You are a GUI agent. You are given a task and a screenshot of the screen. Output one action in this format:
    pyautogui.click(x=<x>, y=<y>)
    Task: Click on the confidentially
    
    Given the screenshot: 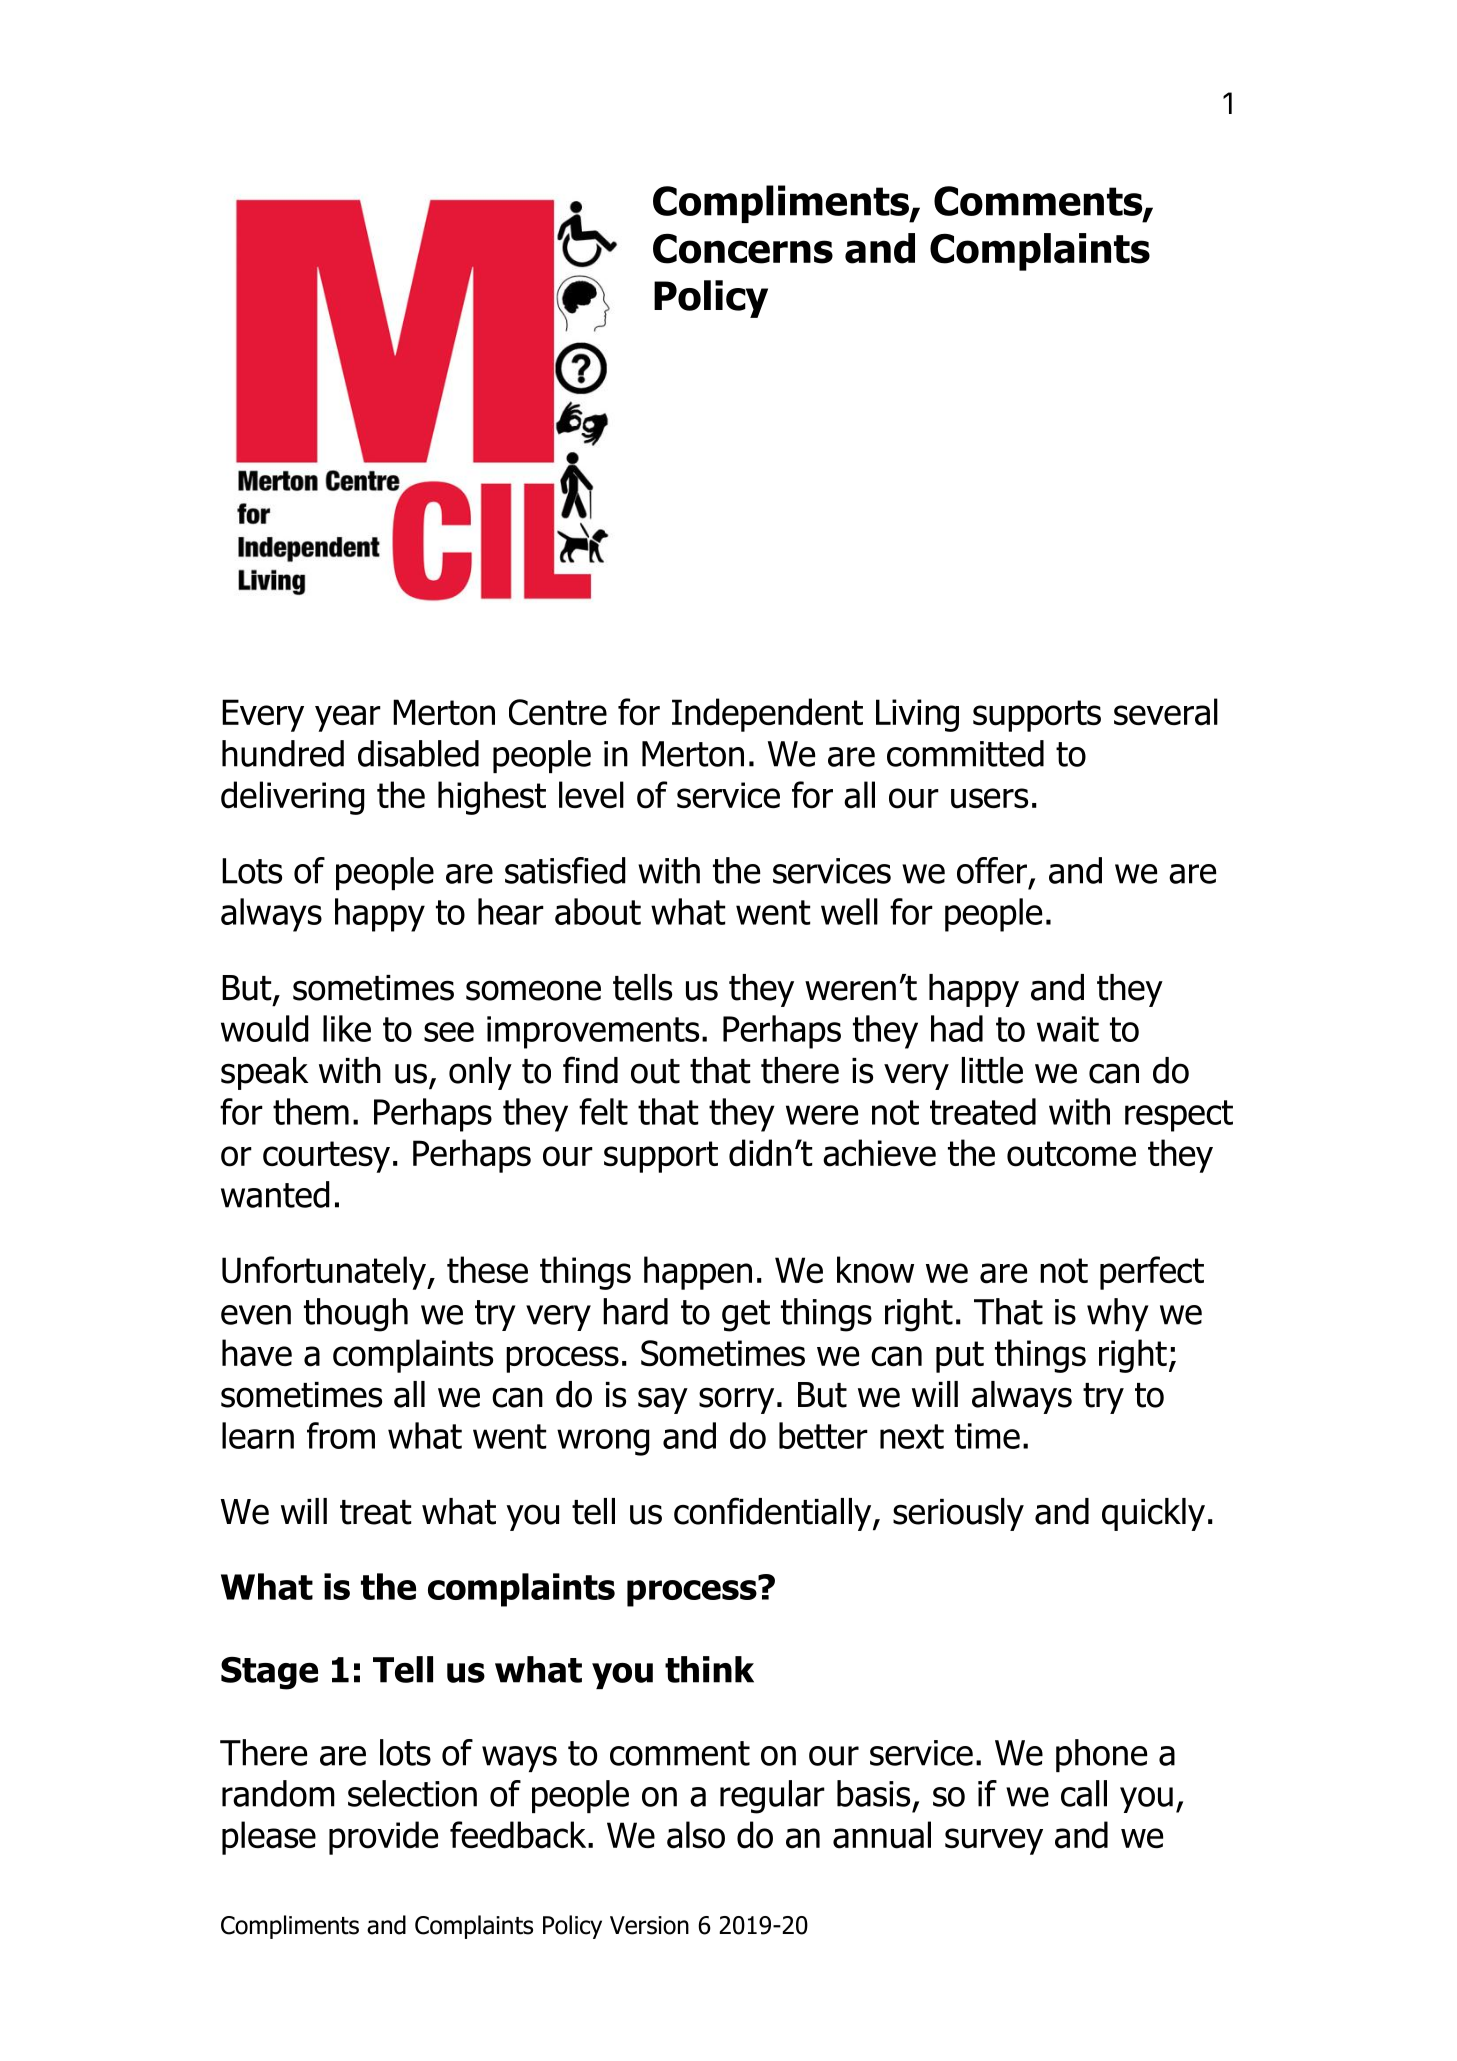 What is the action you would take?
    pyautogui.click(x=774, y=1514)
